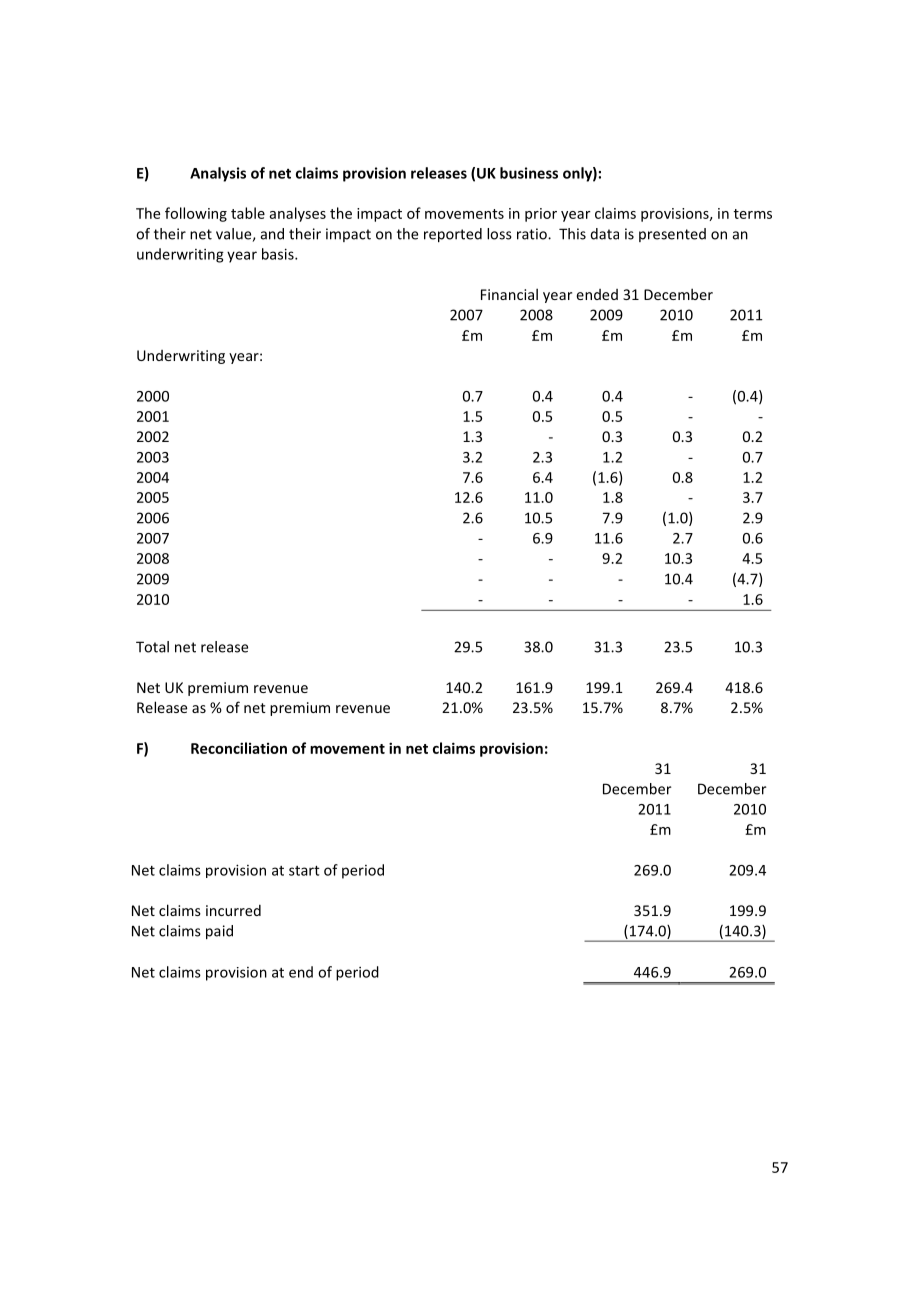  Describe the element at coordinates (218, 174) in the page. I see `Analysis` at that location.
